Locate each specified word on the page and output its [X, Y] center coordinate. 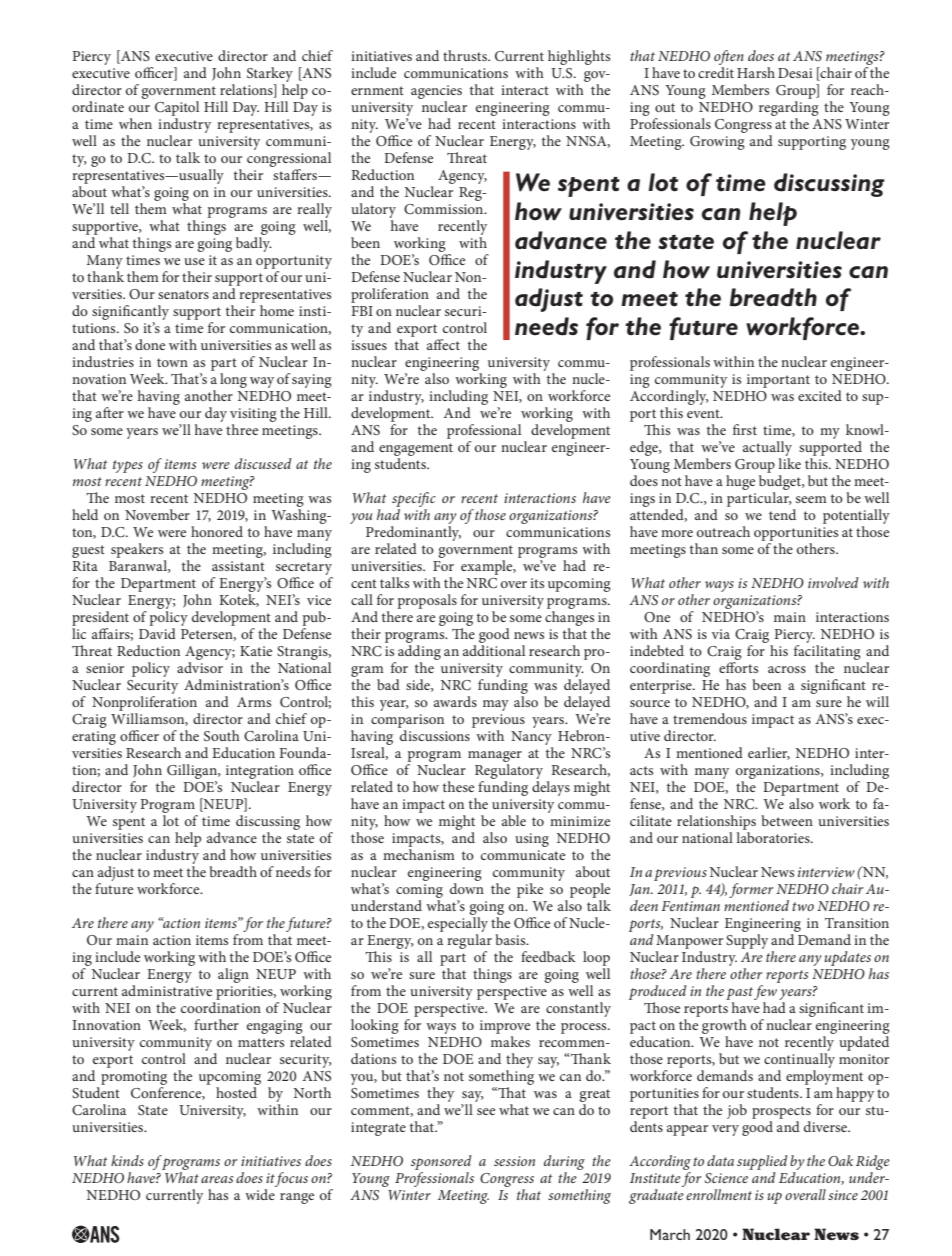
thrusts [466, 55]
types [128, 466]
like [789, 463]
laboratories [774, 837]
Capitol [177, 108]
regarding [789, 108]
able [514, 820]
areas [217, 1179]
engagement [416, 451]
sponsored [441, 1164]
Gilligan [193, 773]
